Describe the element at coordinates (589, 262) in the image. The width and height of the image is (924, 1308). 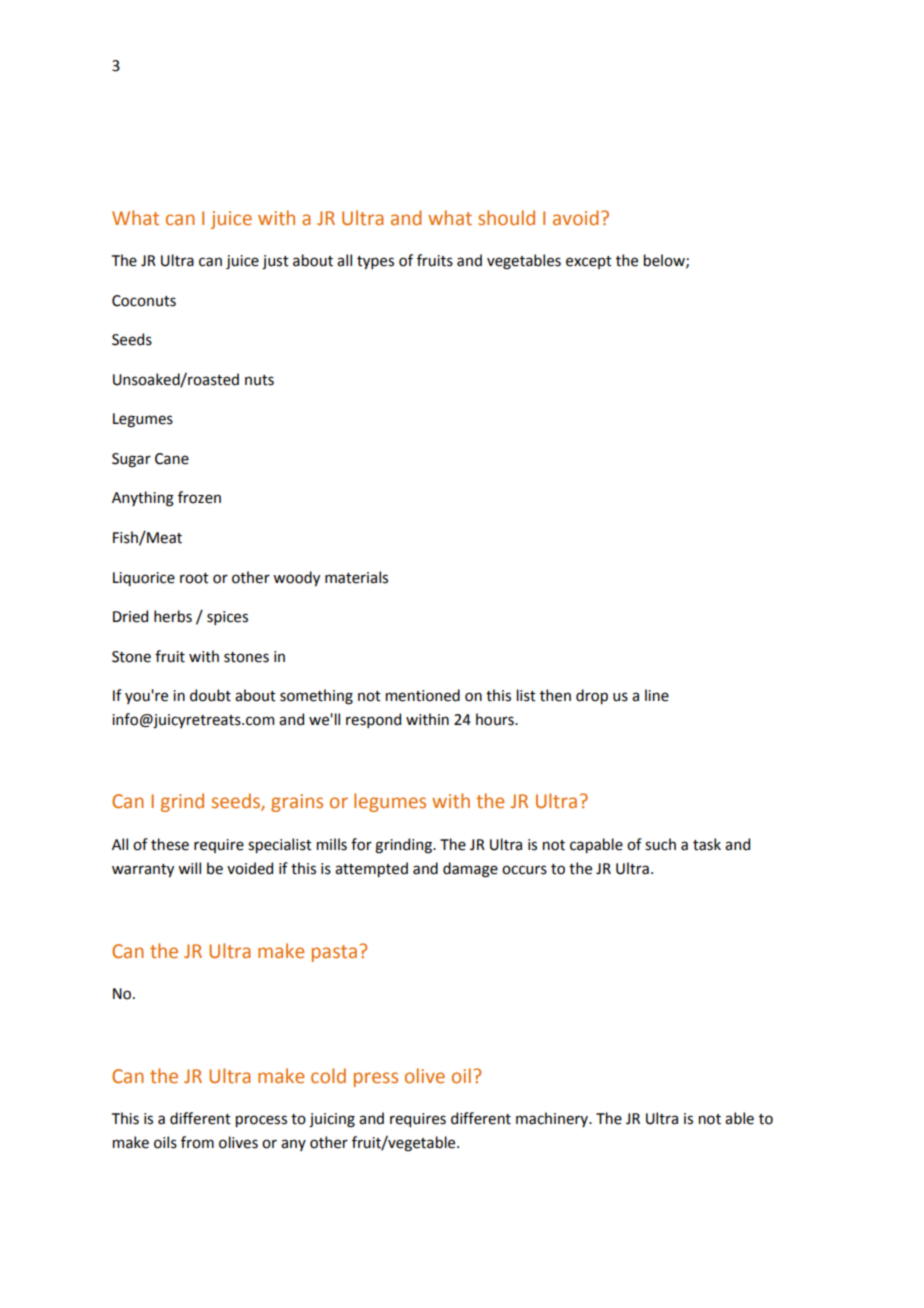
I see `except` at that location.
